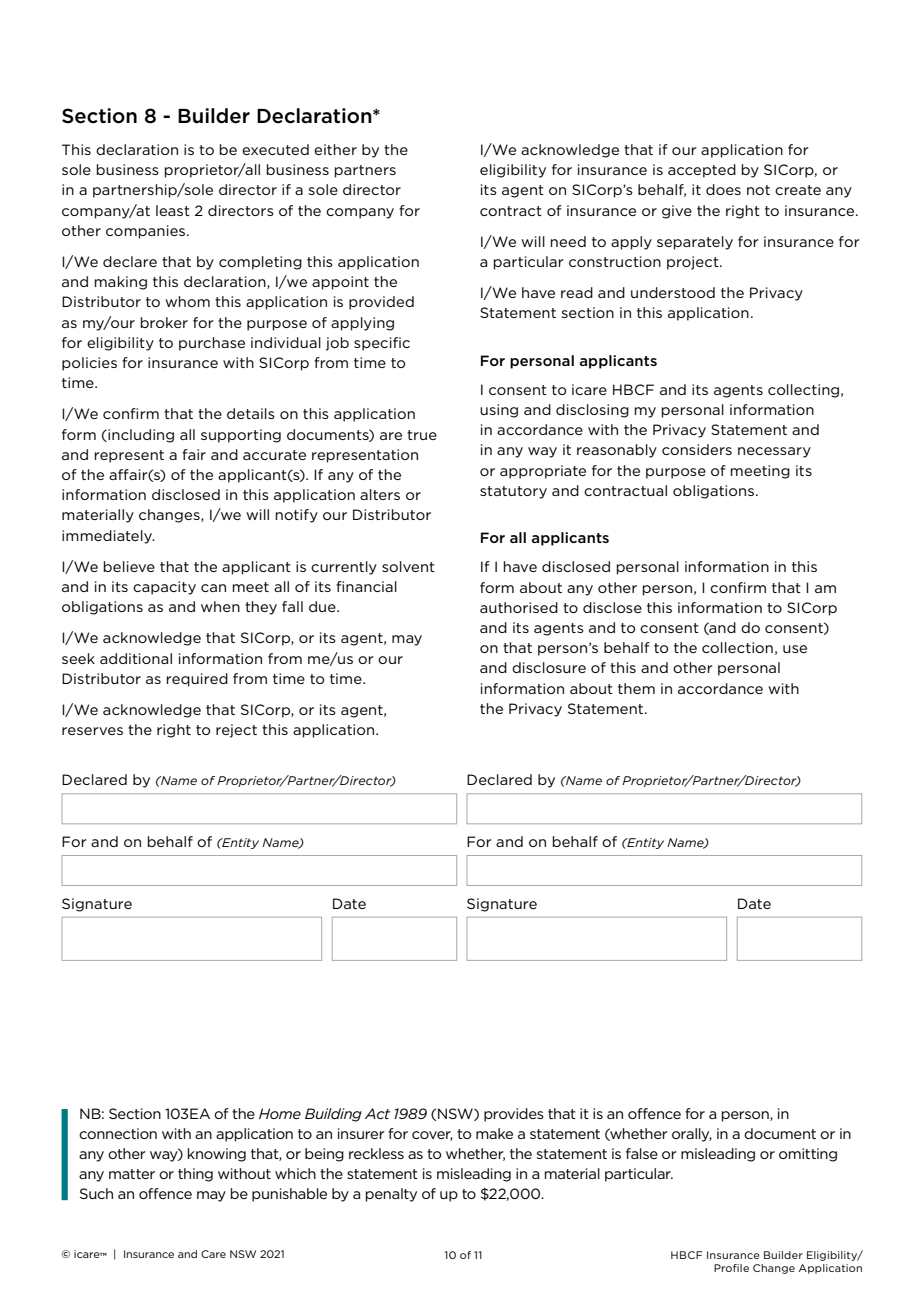 The width and height of the document is (924, 1308). Describe the element at coordinates (697, 449) in the document. I see `considers` at that location.
